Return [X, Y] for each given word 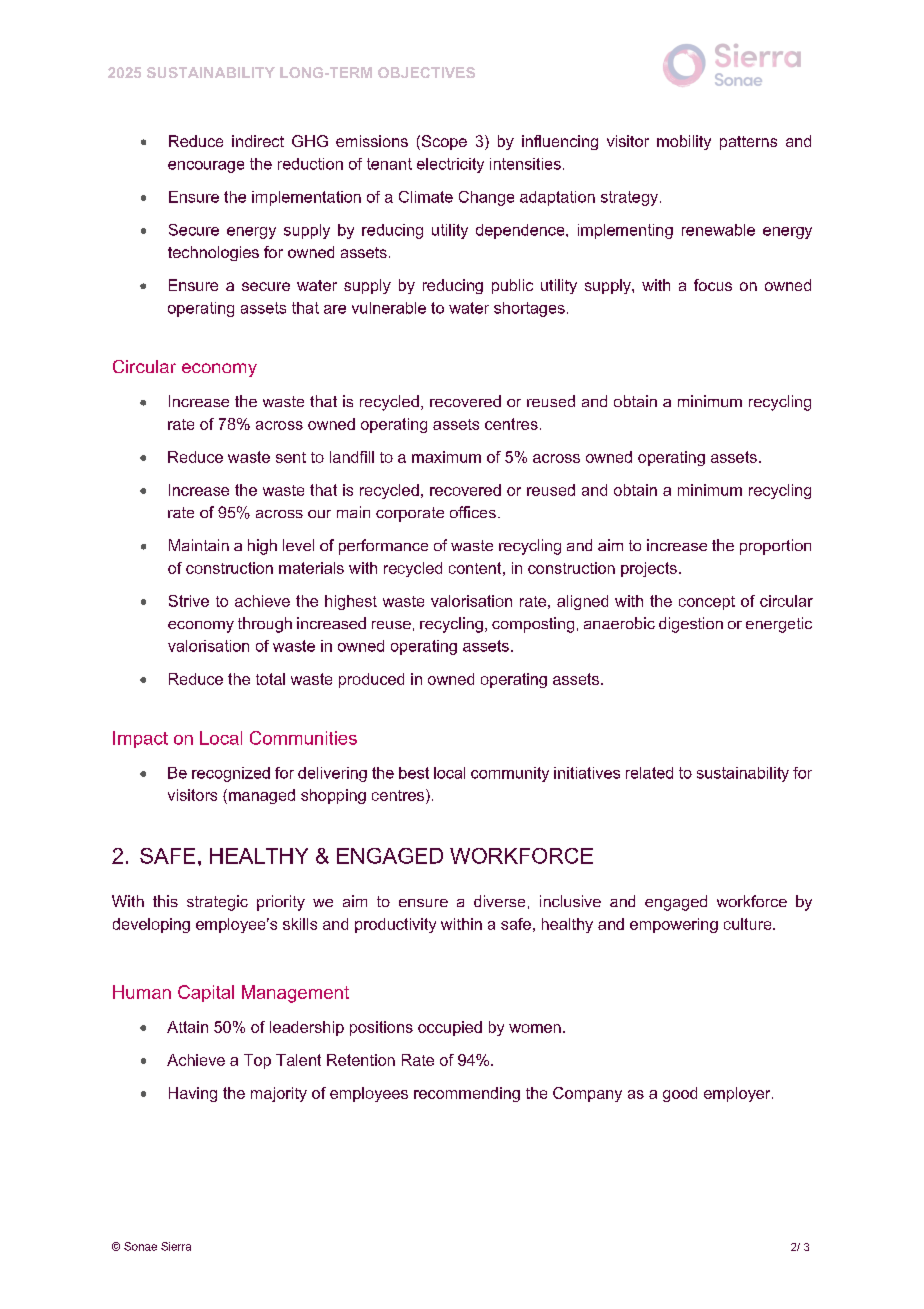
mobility [684, 142]
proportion [775, 547]
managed [262, 796]
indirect [258, 141]
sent [291, 457]
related [649, 773]
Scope [443, 142]
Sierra [176, 1246]
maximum [446, 457]
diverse [499, 901]
